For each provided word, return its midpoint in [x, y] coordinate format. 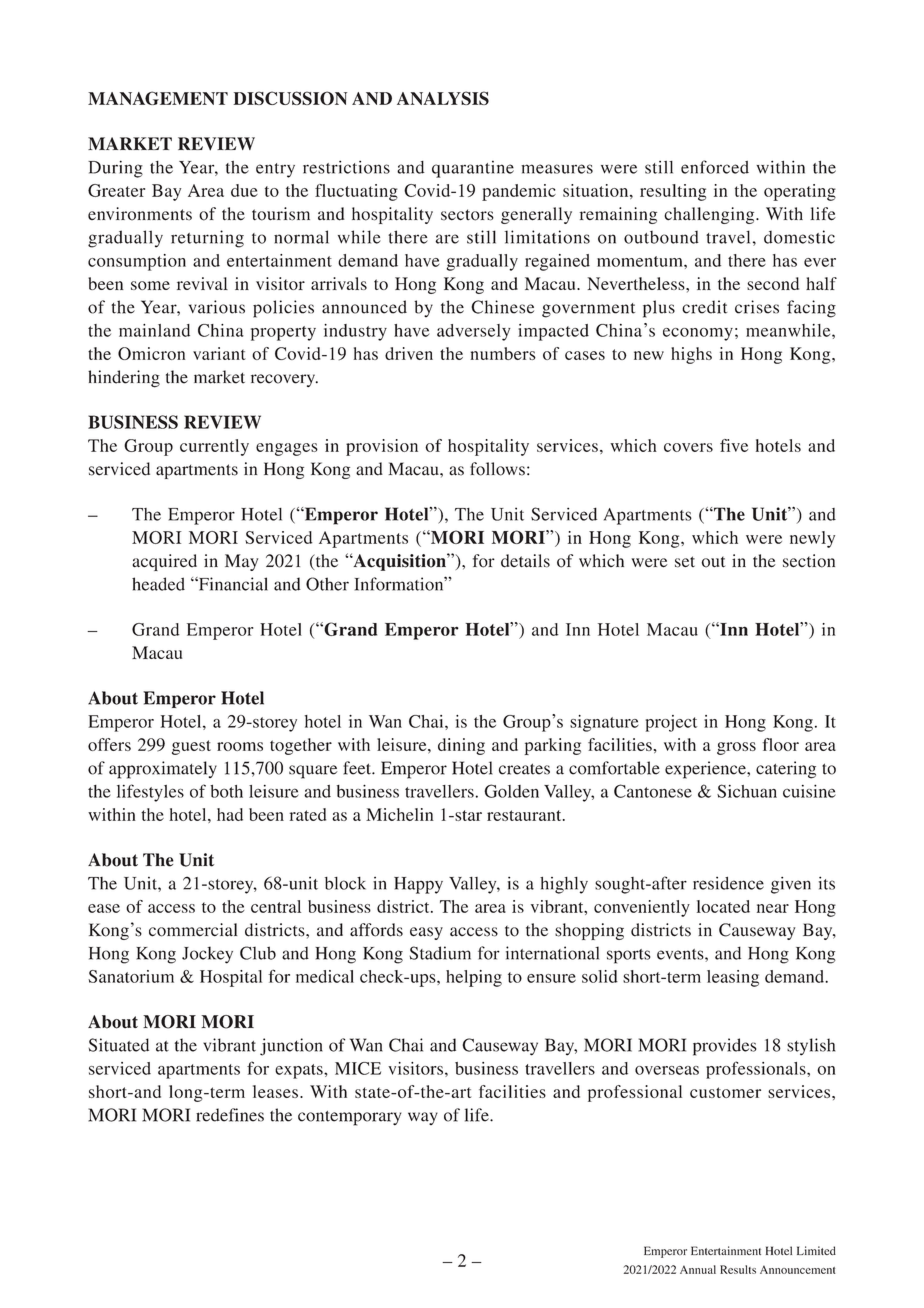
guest [191, 747]
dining [461, 746]
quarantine [473, 169]
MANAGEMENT [158, 98]
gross [736, 748]
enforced [715, 167]
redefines [230, 1115]
